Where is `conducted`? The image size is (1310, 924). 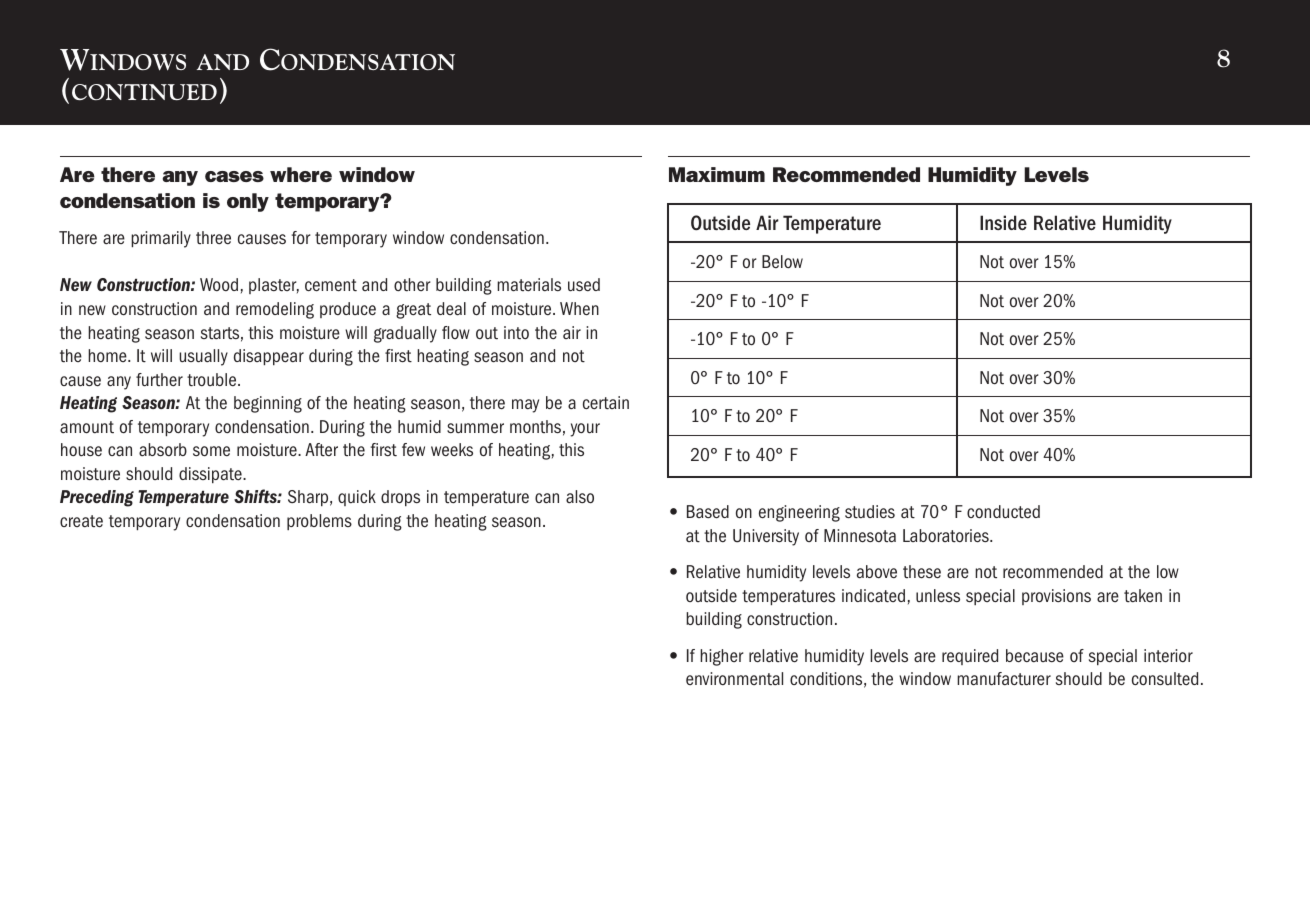 conducted is located at coordinates (1003, 512).
